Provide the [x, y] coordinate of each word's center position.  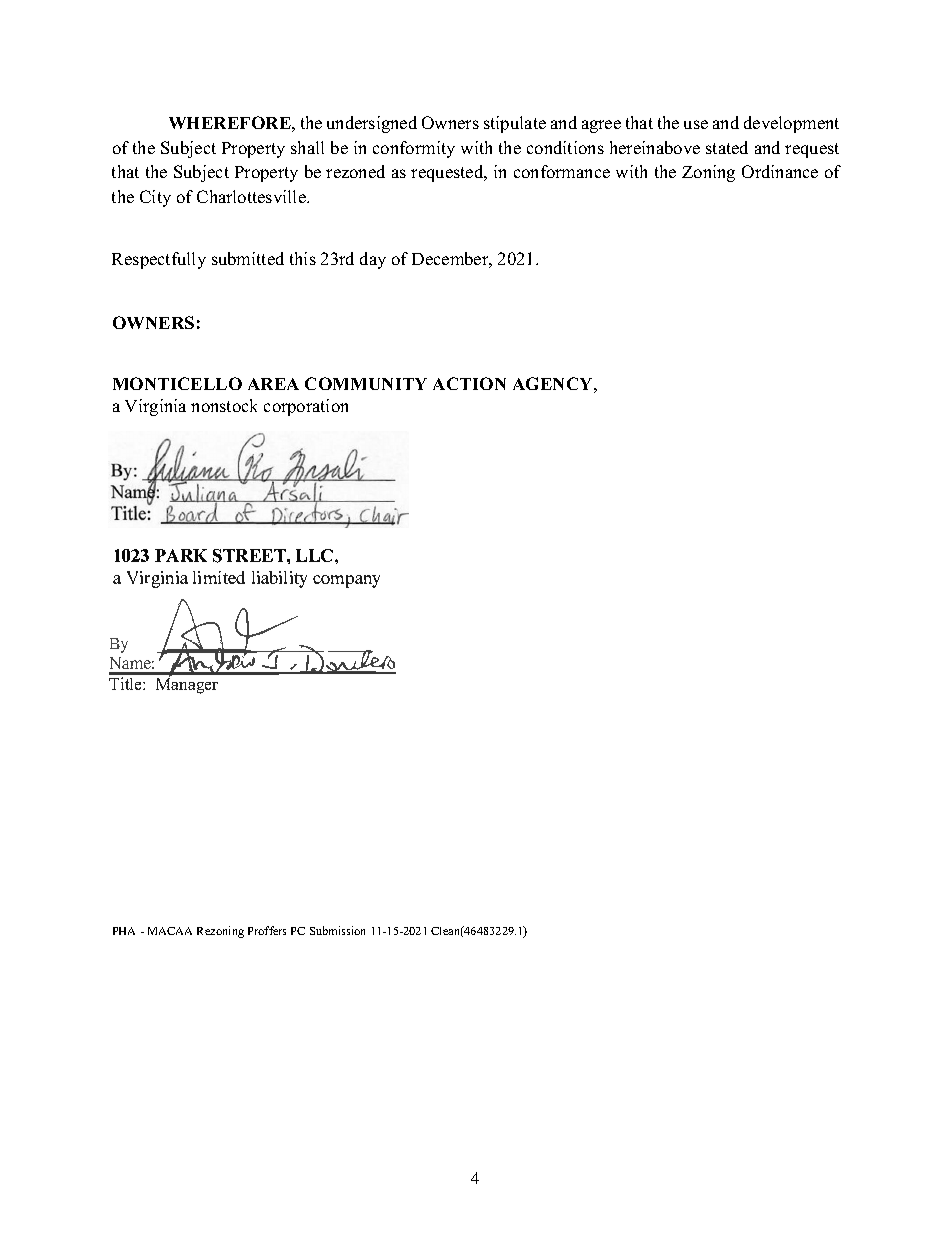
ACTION [469, 383]
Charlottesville [252, 196]
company [346, 581]
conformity [414, 149]
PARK [181, 555]
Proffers [267, 930]
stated [727, 147]
